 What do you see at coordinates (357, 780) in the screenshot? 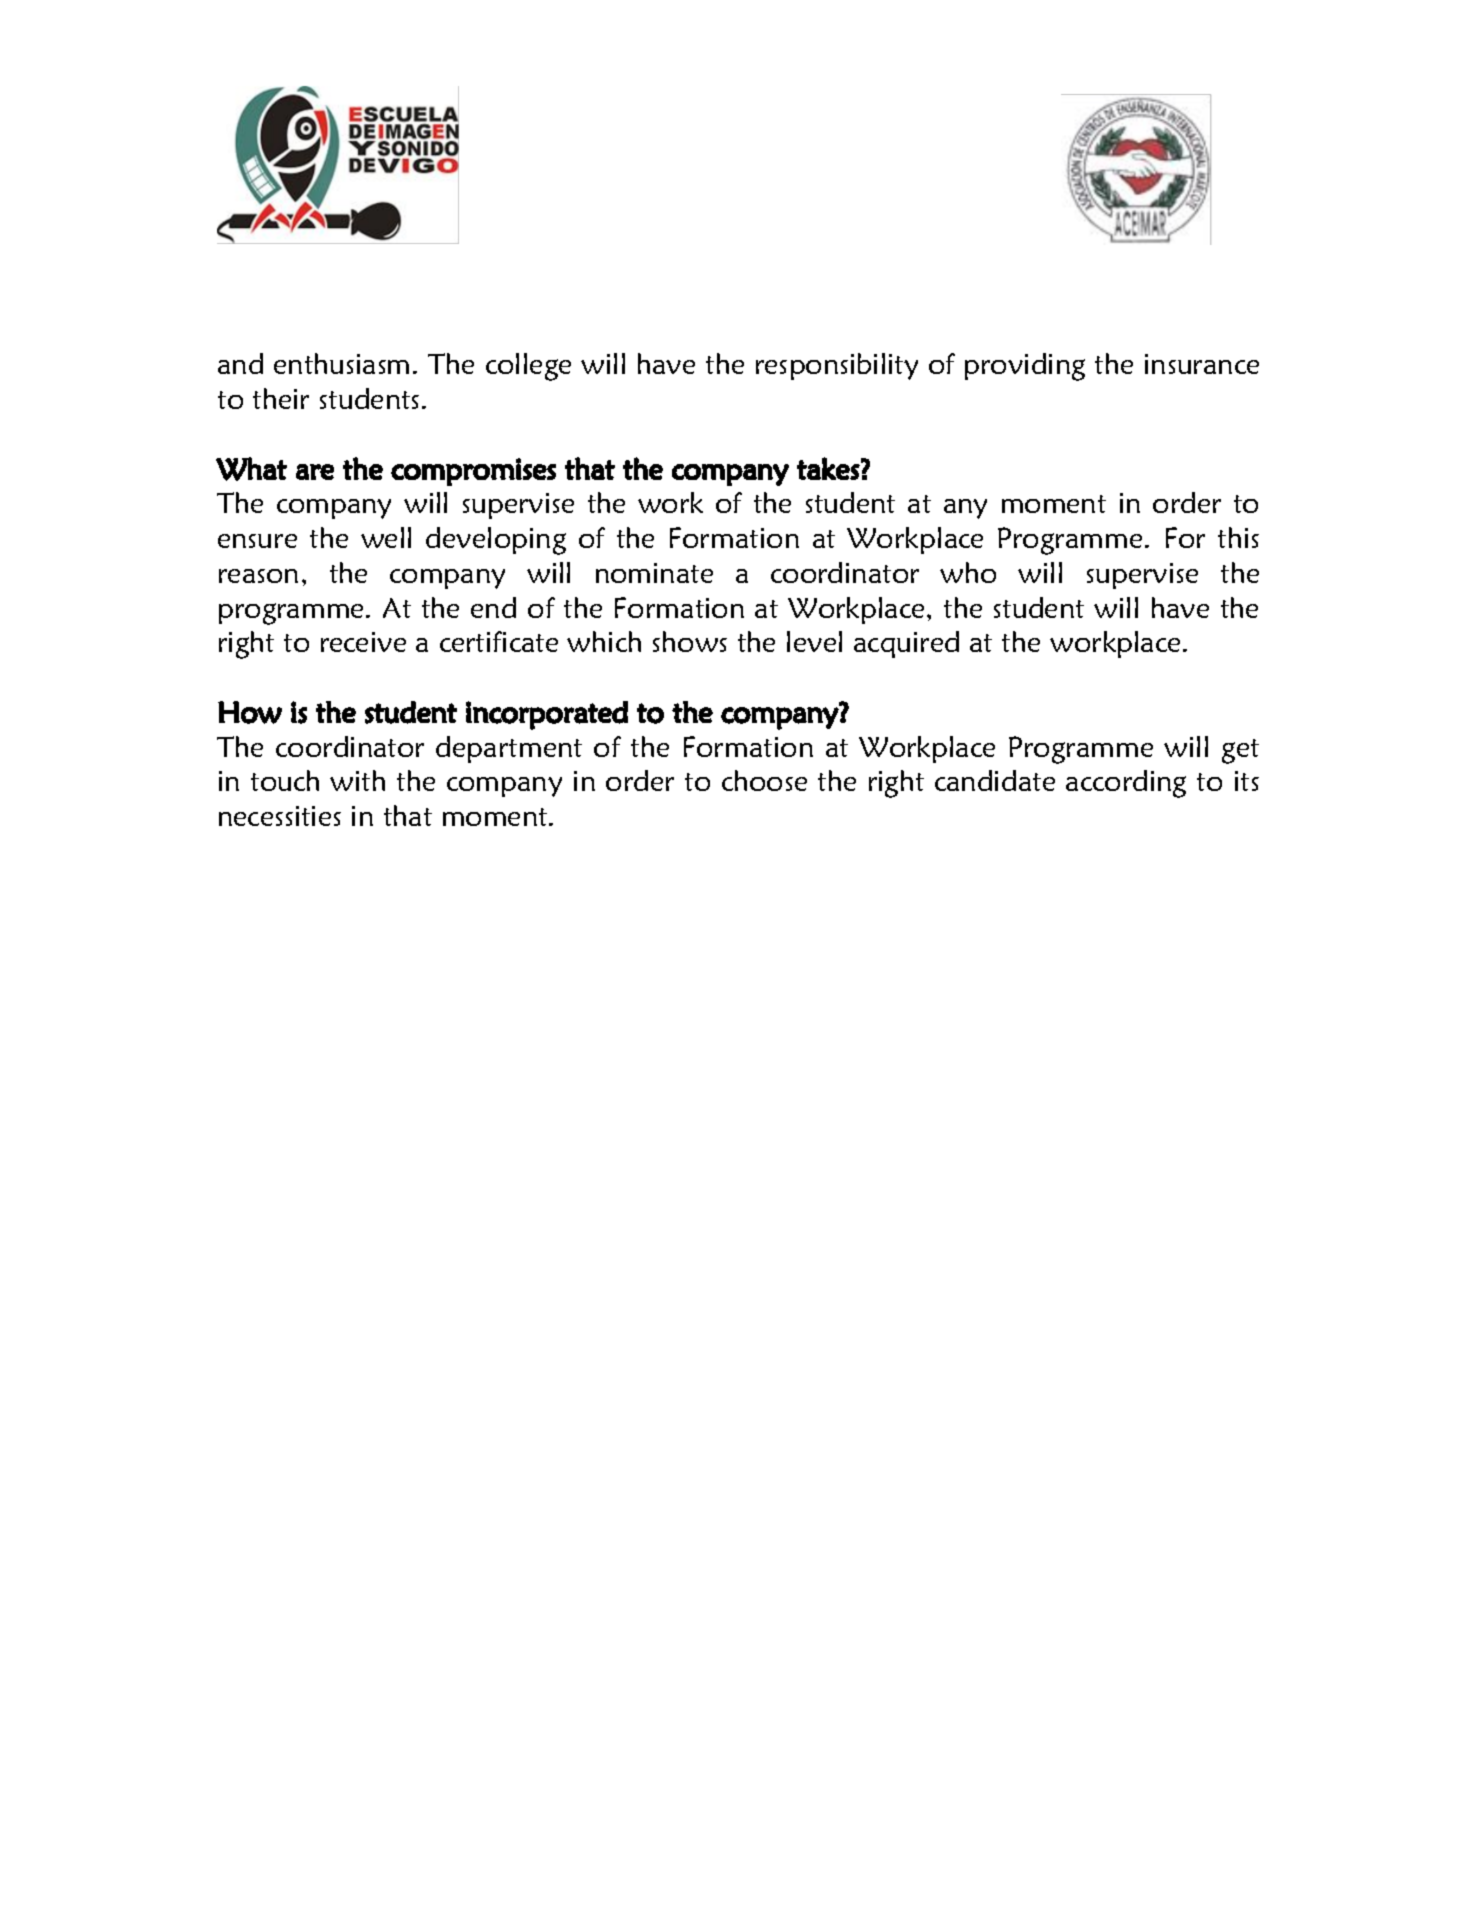
I see `with` at bounding box center [357, 780].
